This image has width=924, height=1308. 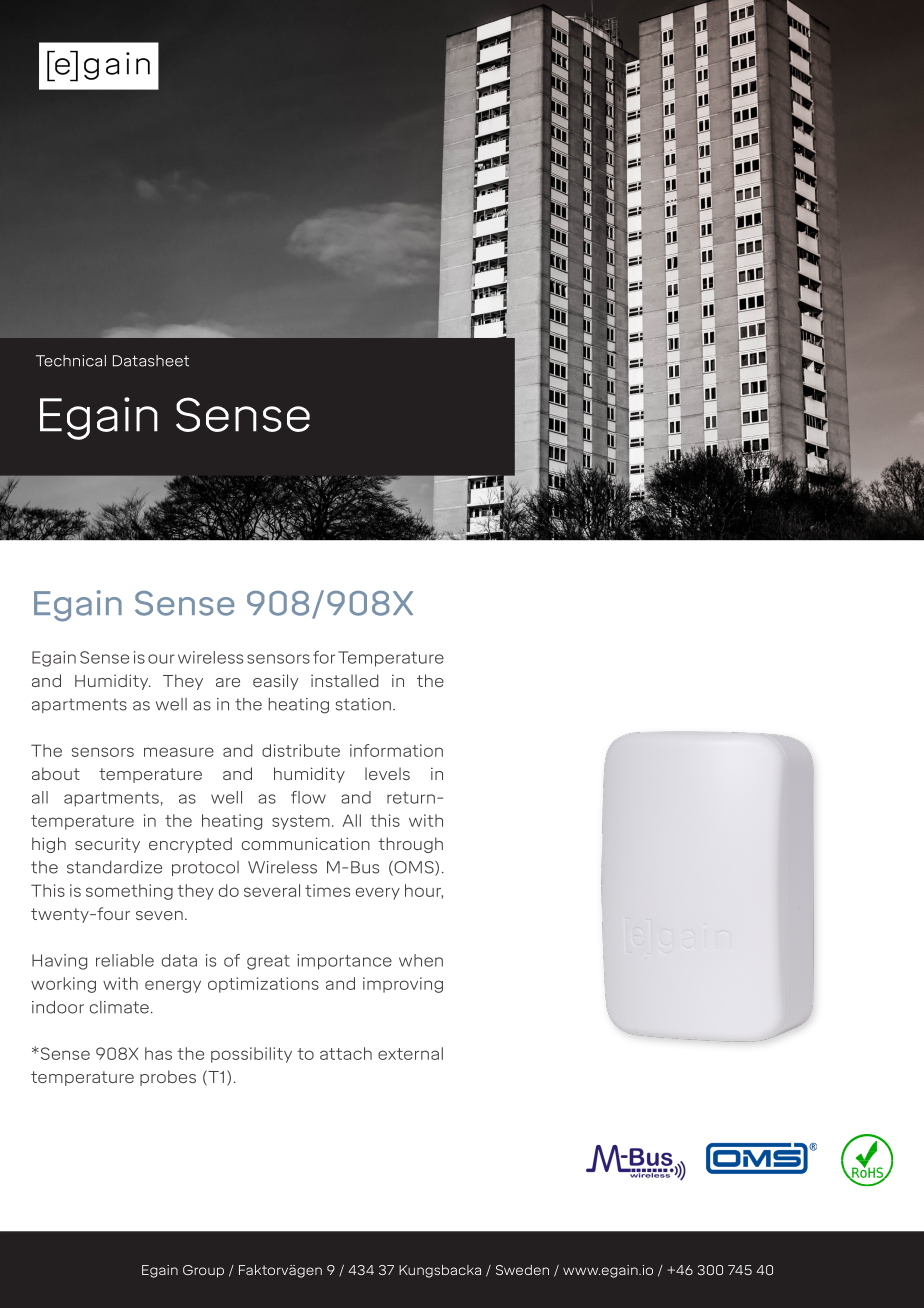 I want to click on possibility, so click(x=251, y=1055).
